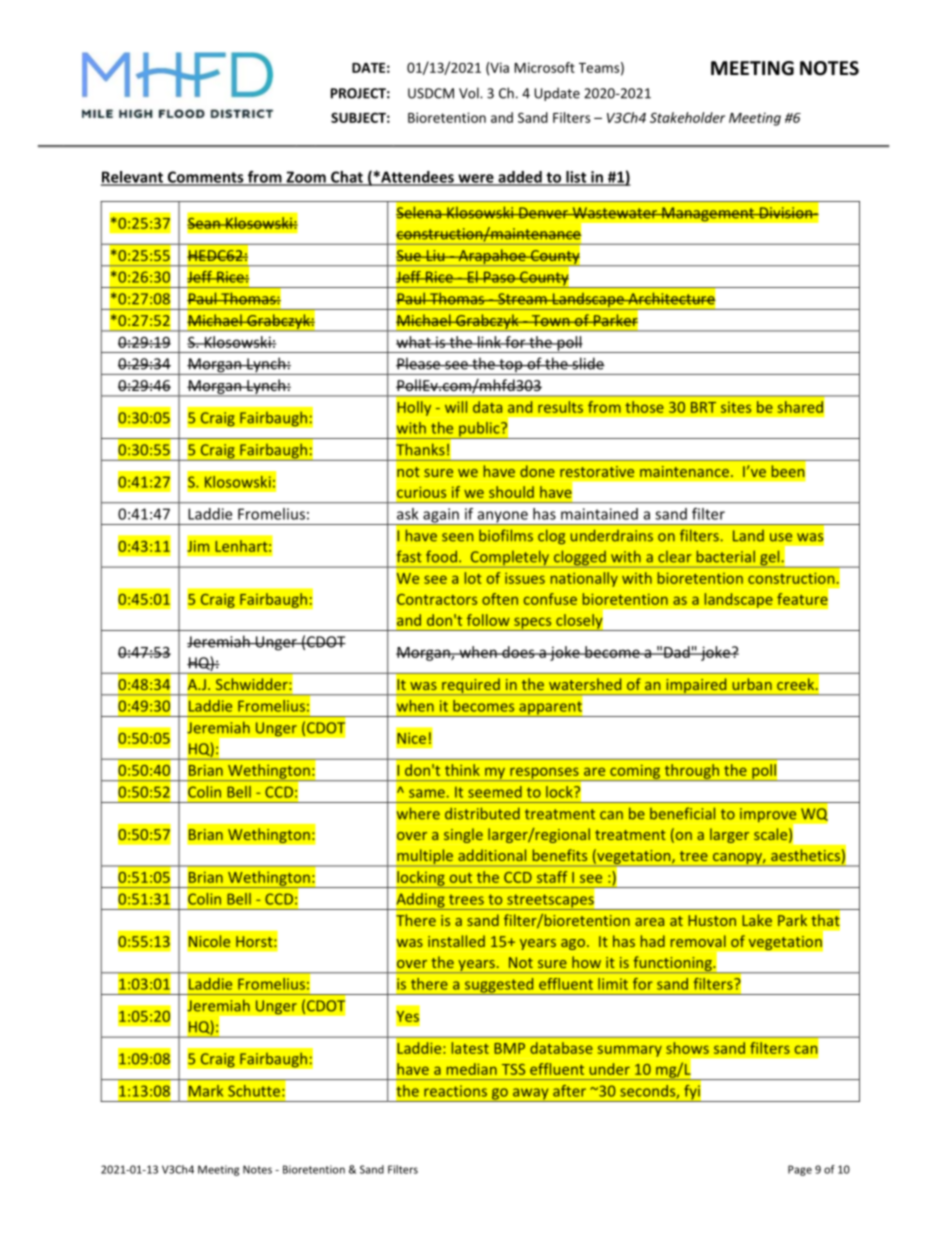  Describe the element at coordinates (407, 514) in the image. I see `ask` at that location.
